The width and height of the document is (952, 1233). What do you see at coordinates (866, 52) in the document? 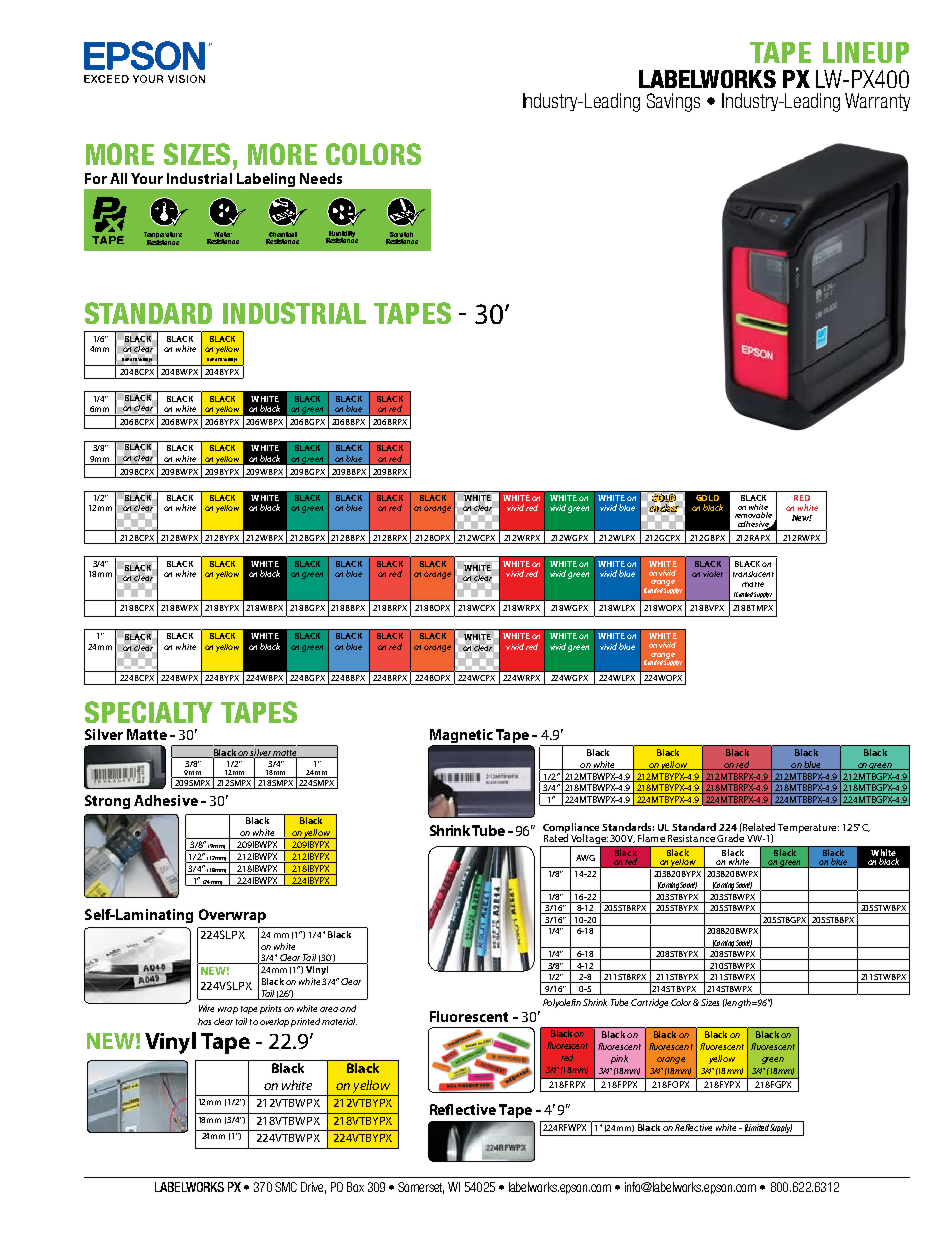
I see `LINEUP` at bounding box center [866, 52].
